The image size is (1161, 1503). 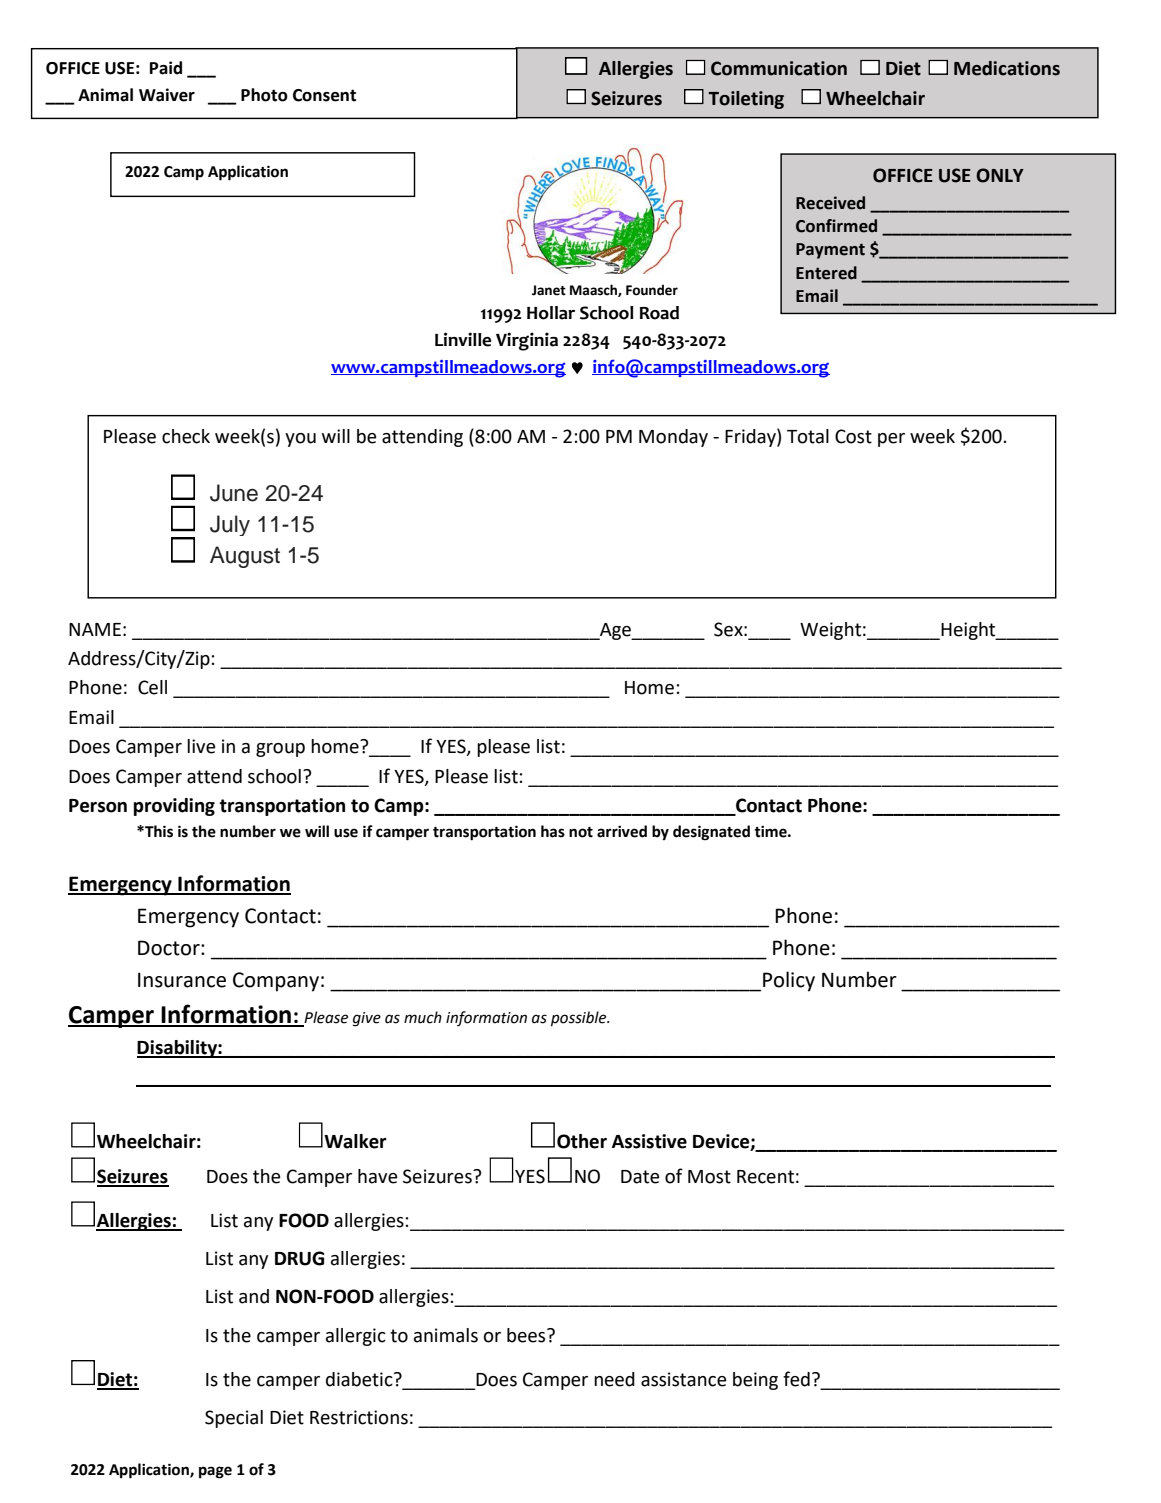 What do you see at coordinates (167, 95) in the document?
I see `Waiver` at bounding box center [167, 95].
